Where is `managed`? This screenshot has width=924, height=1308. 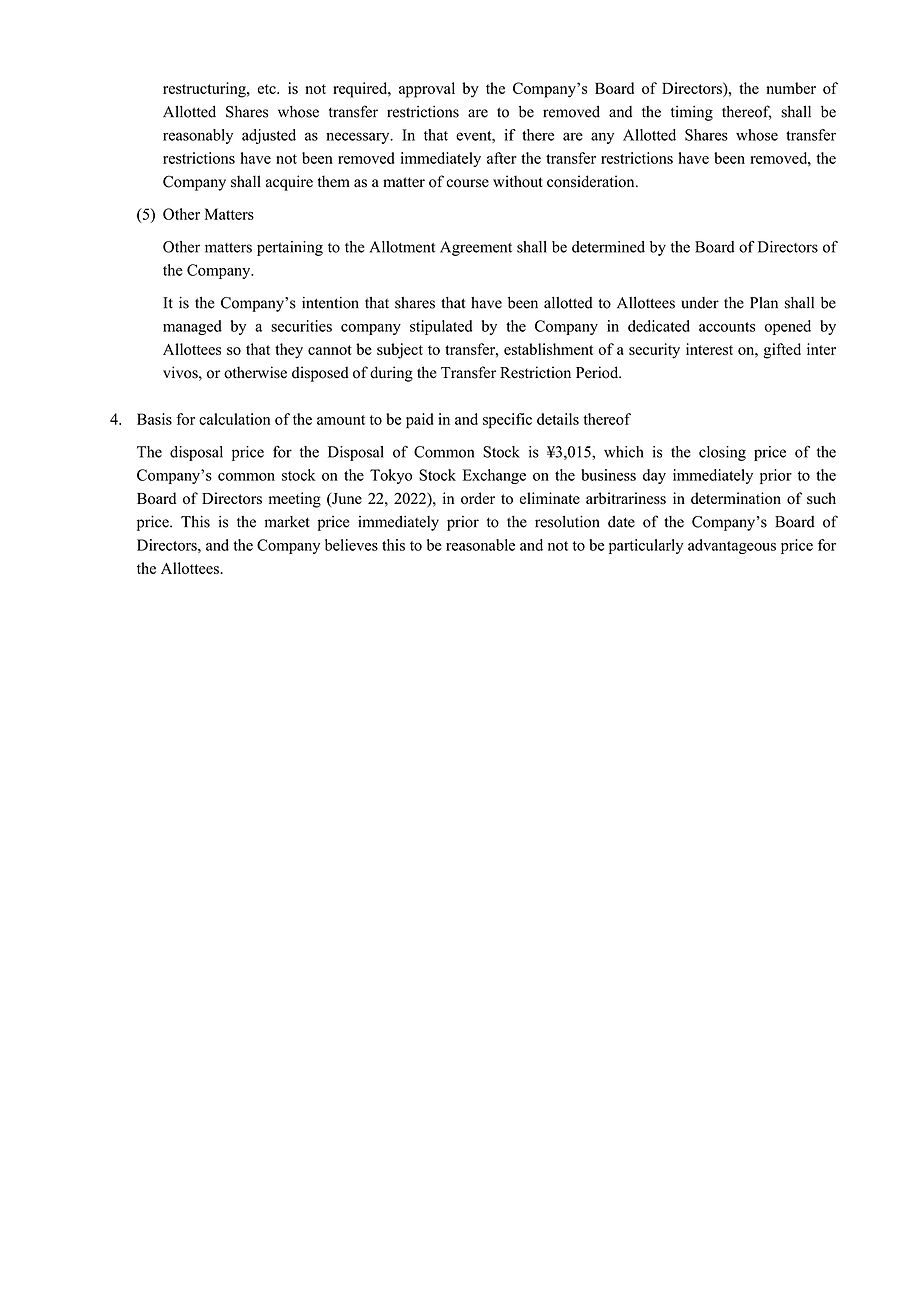
managed is located at coordinates (192, 327).
